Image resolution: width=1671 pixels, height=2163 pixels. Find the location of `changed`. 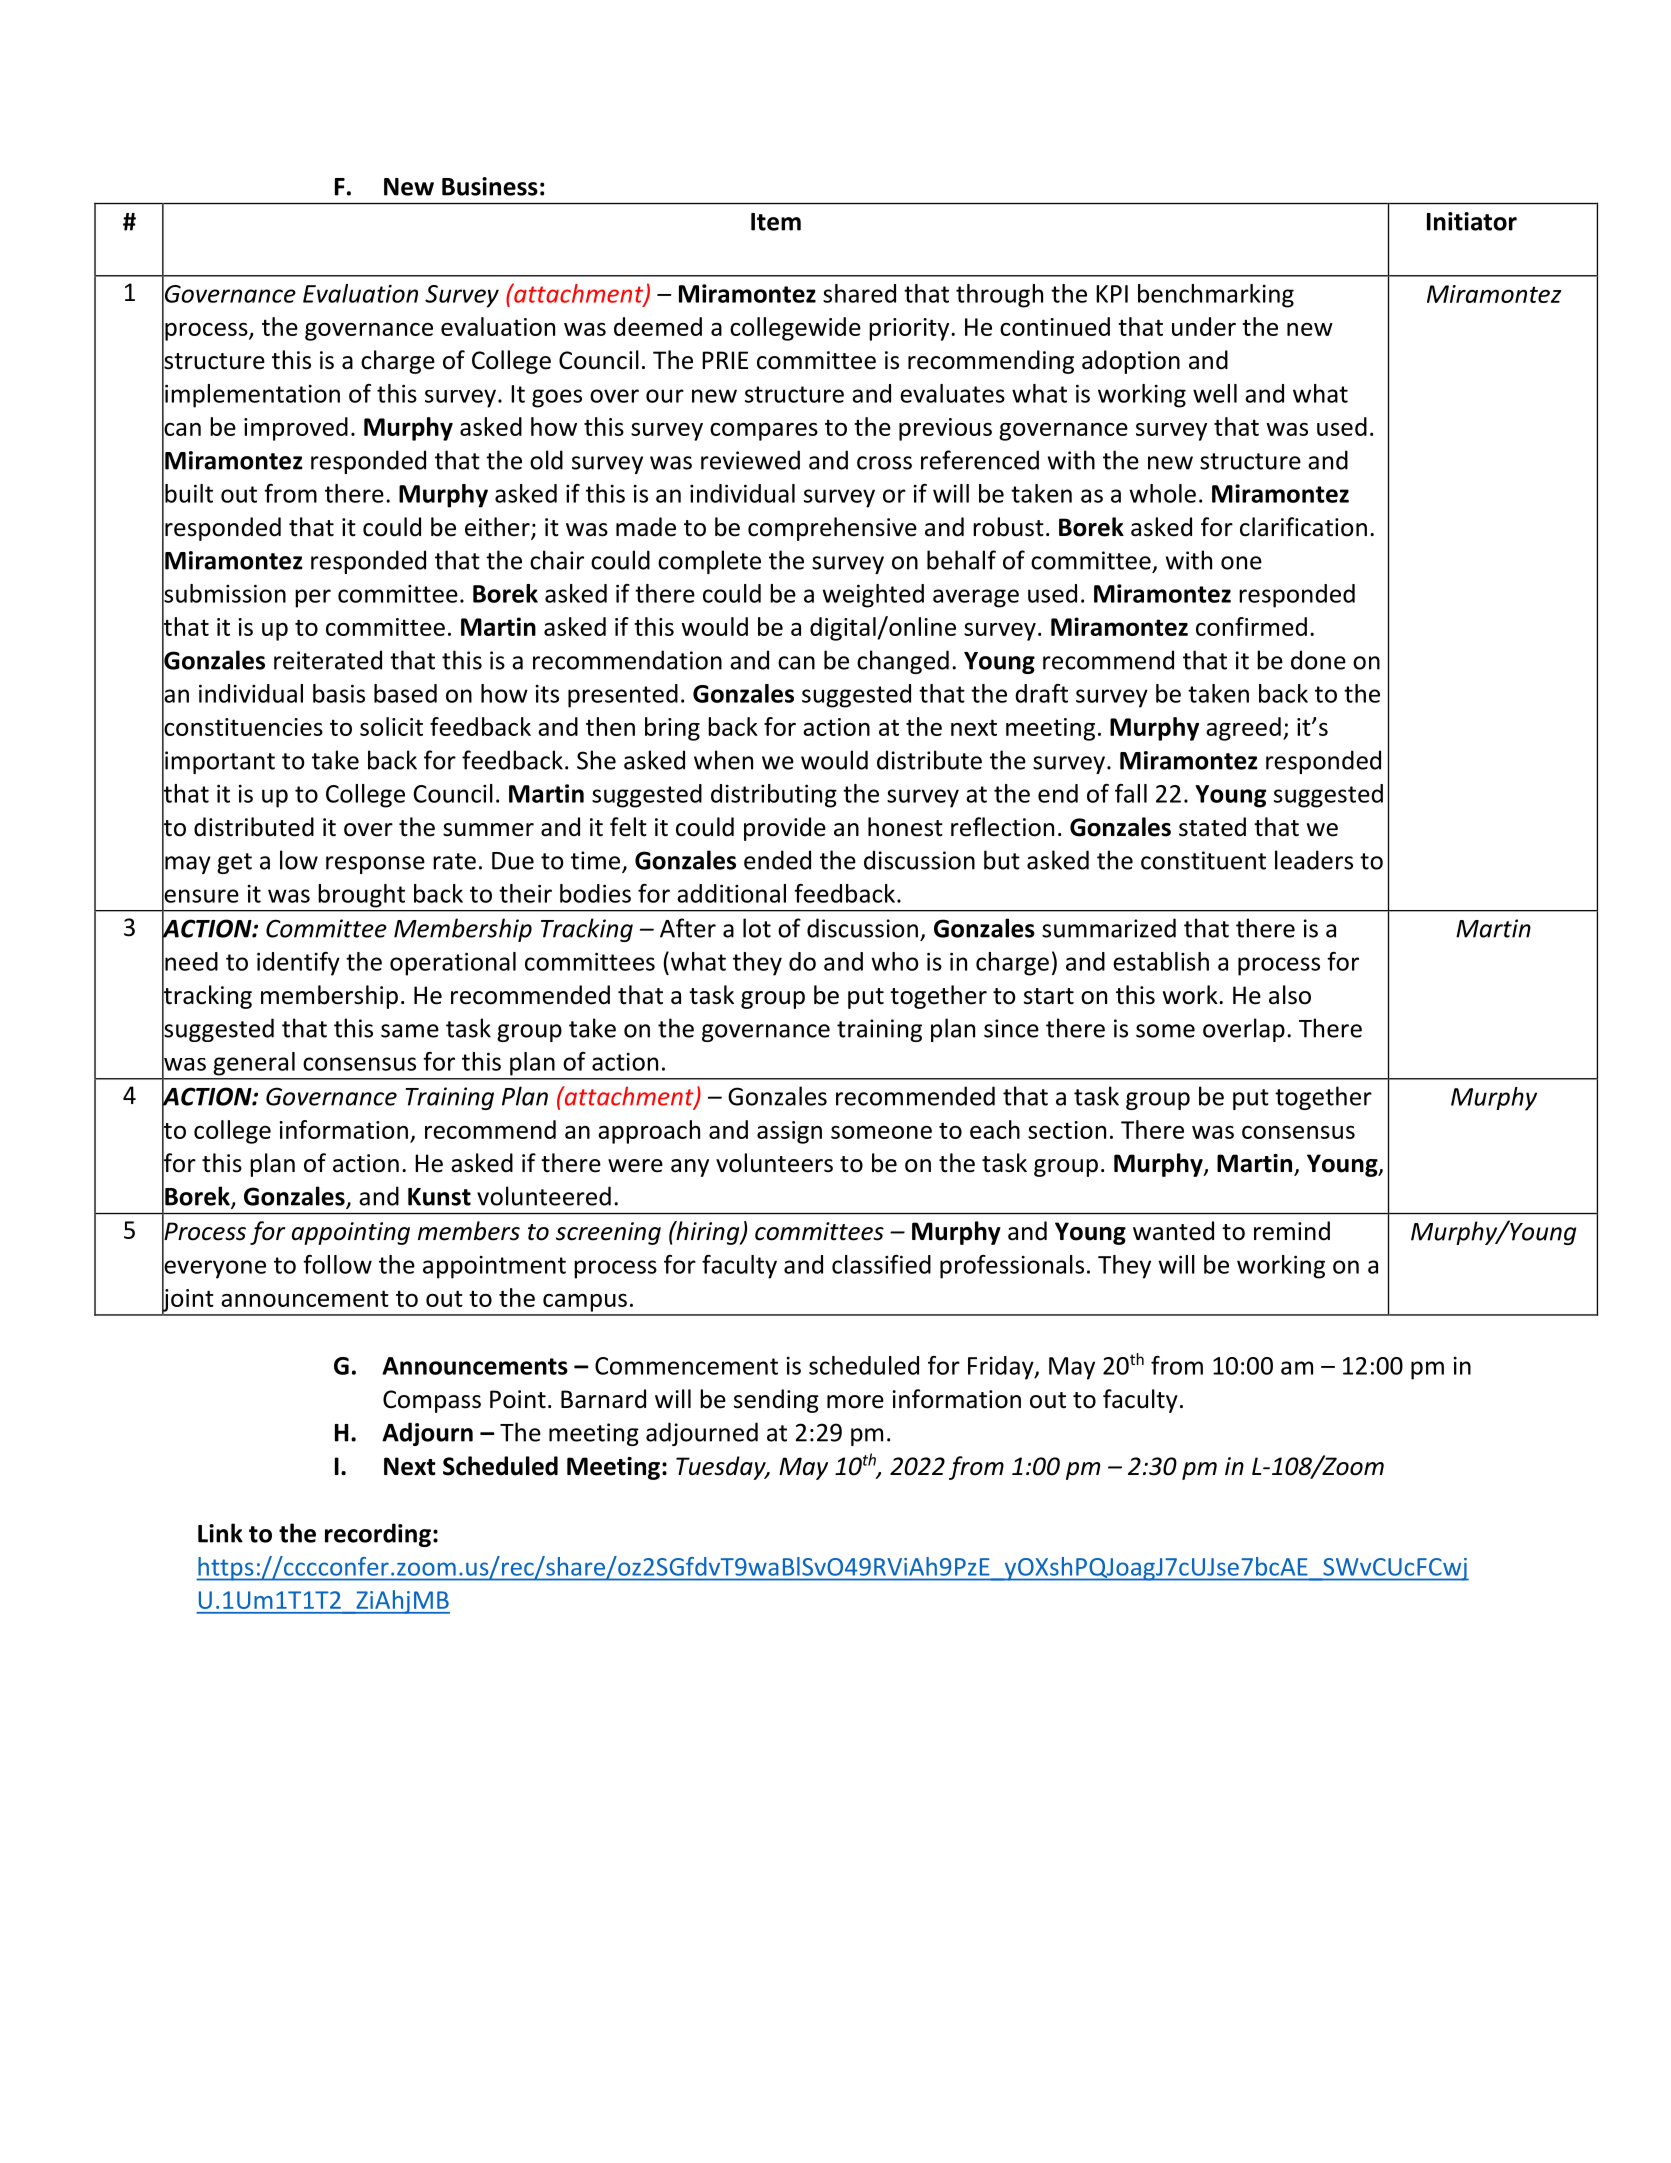

changed is located at coordinates (903, 662).
